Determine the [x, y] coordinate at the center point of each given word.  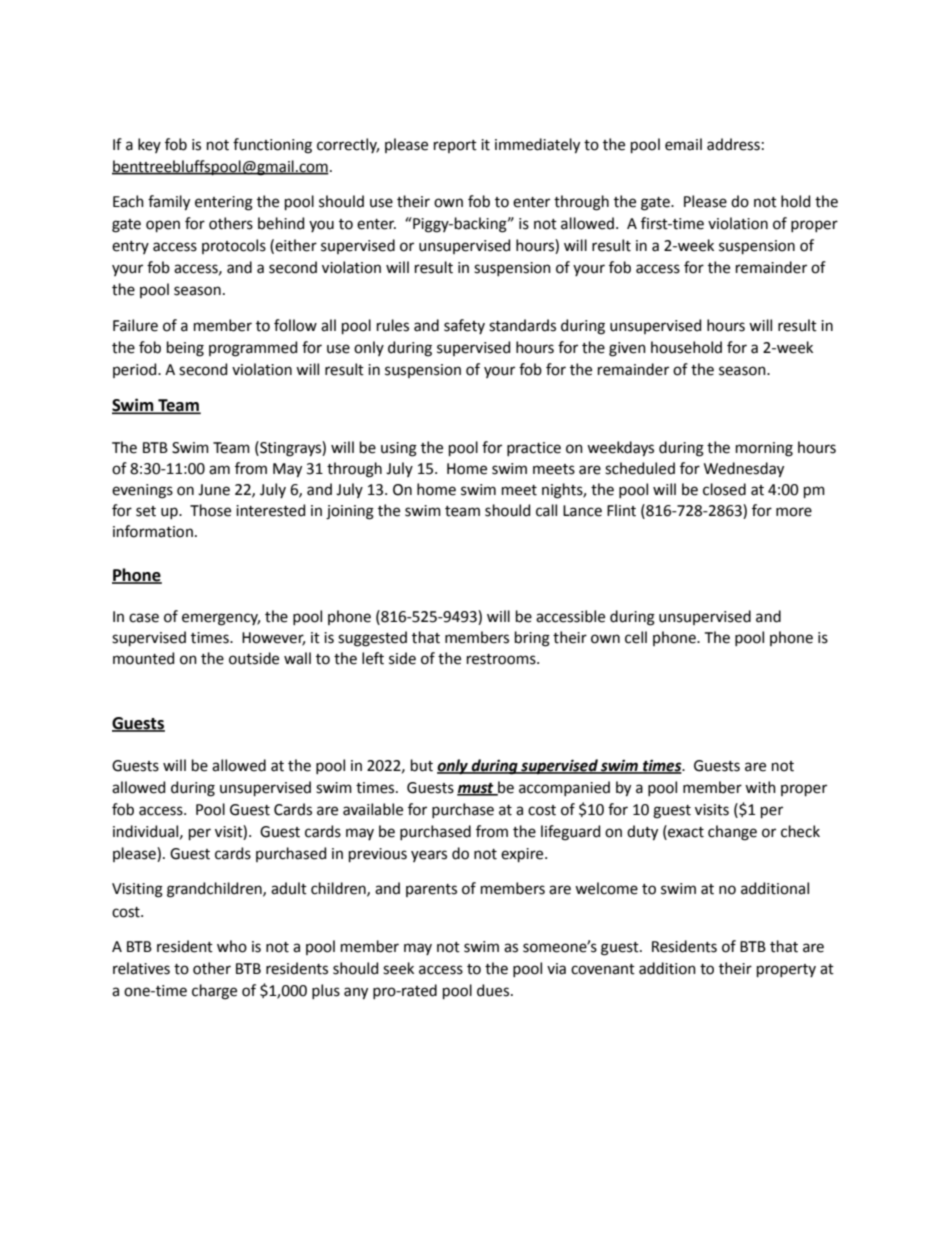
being [185, 349]
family [169, 203]
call [546, 510]
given [627, 349]
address [733, 144]
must [476, 789]
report [455, 146]
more [794, 512]
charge [214, 992]
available [373, 809]
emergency [221, 619]
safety [464, 326]
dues [494, 990]
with [760, 787]
